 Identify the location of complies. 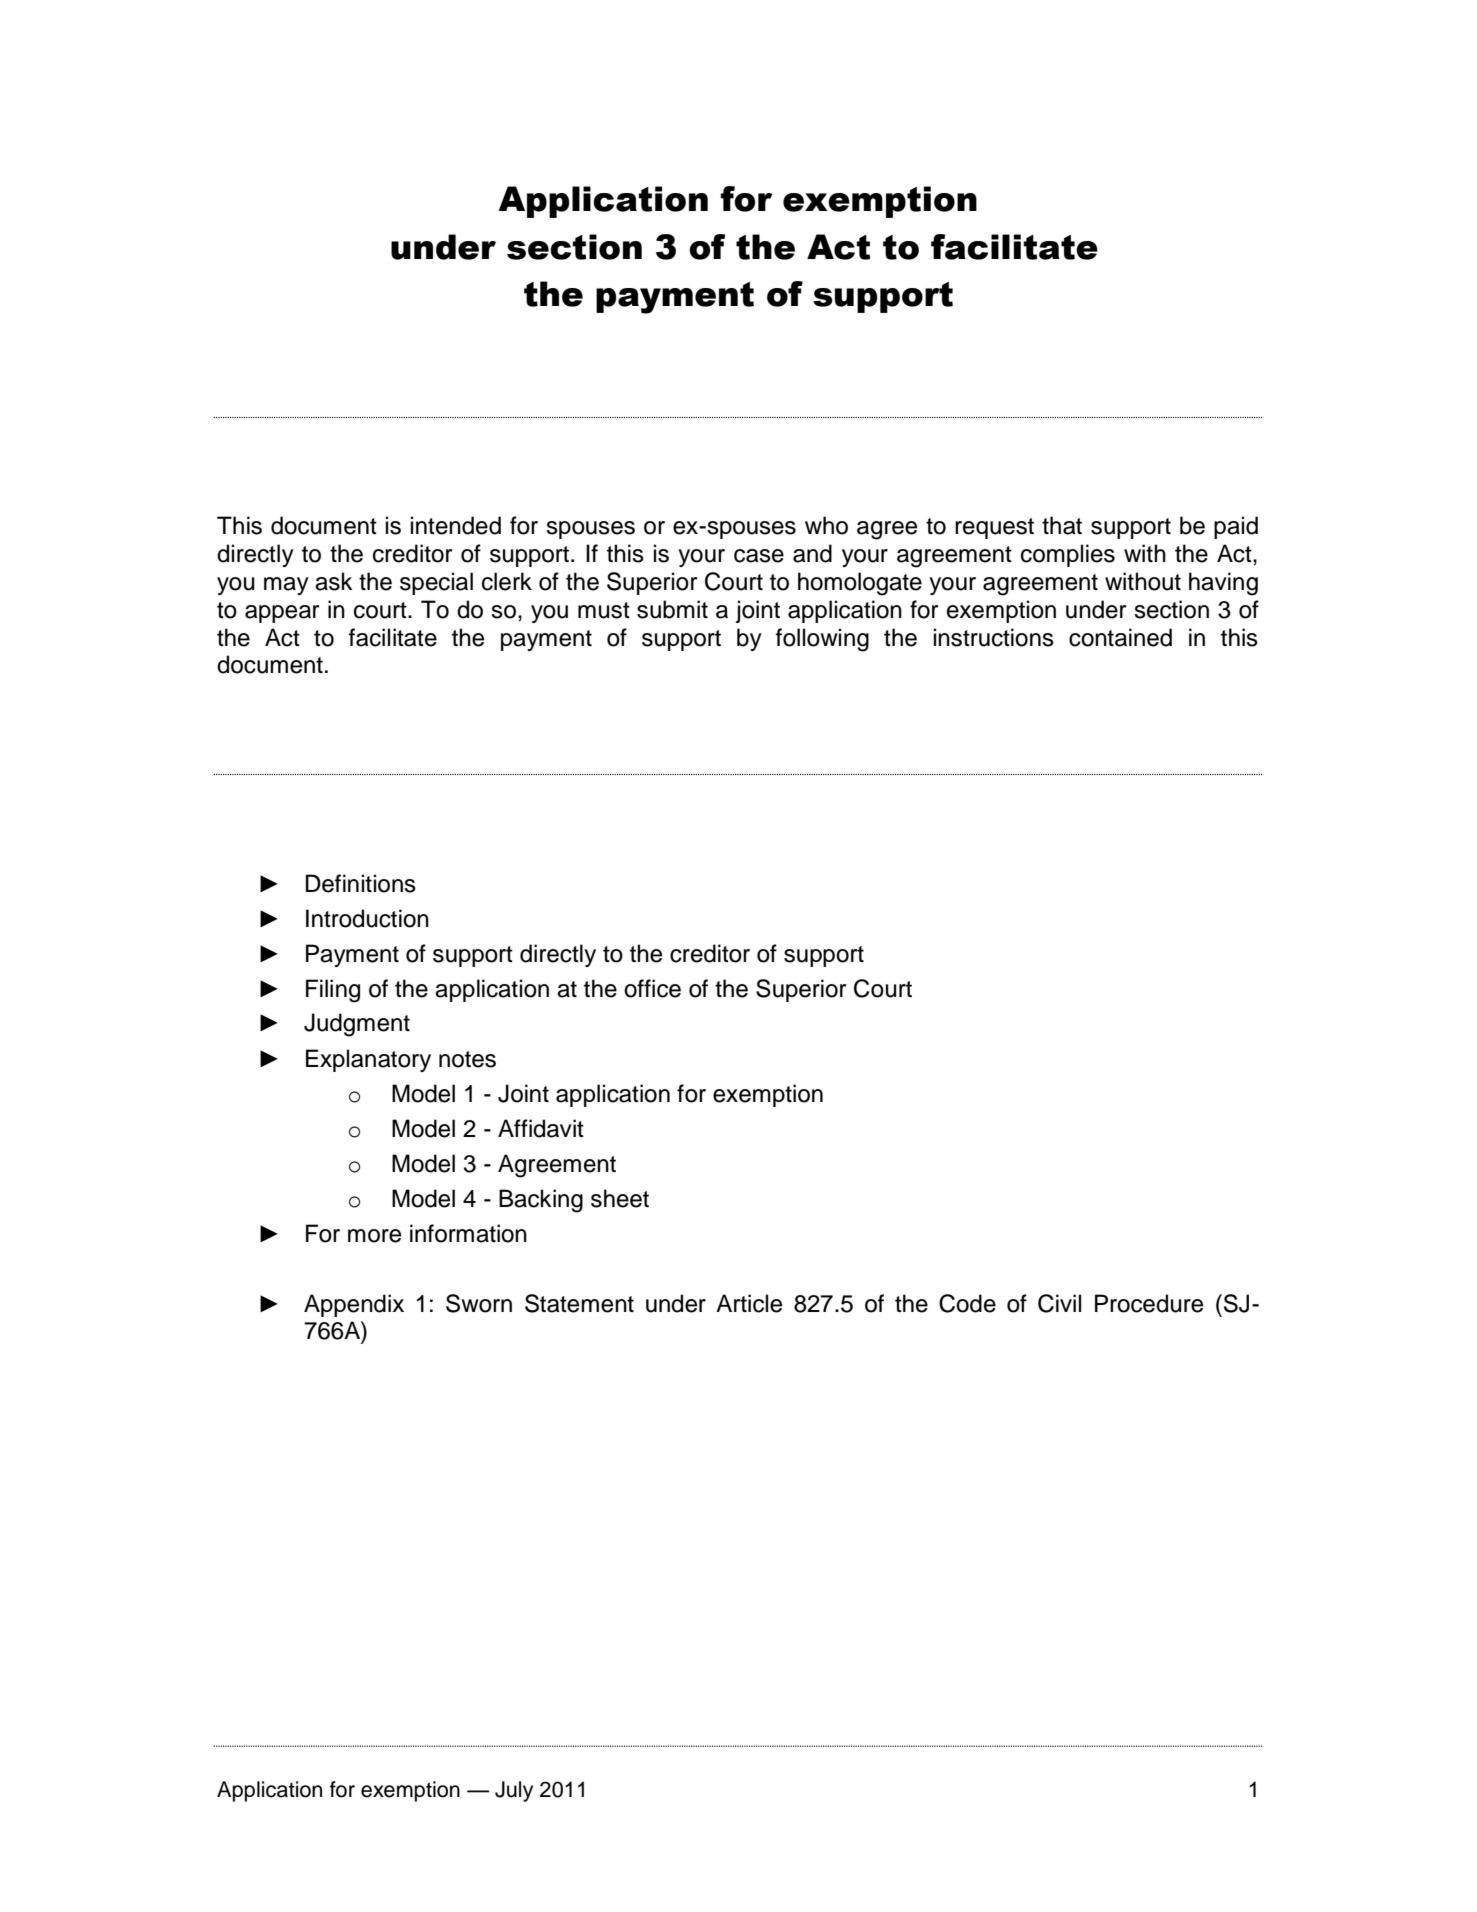
(1068, 555).
